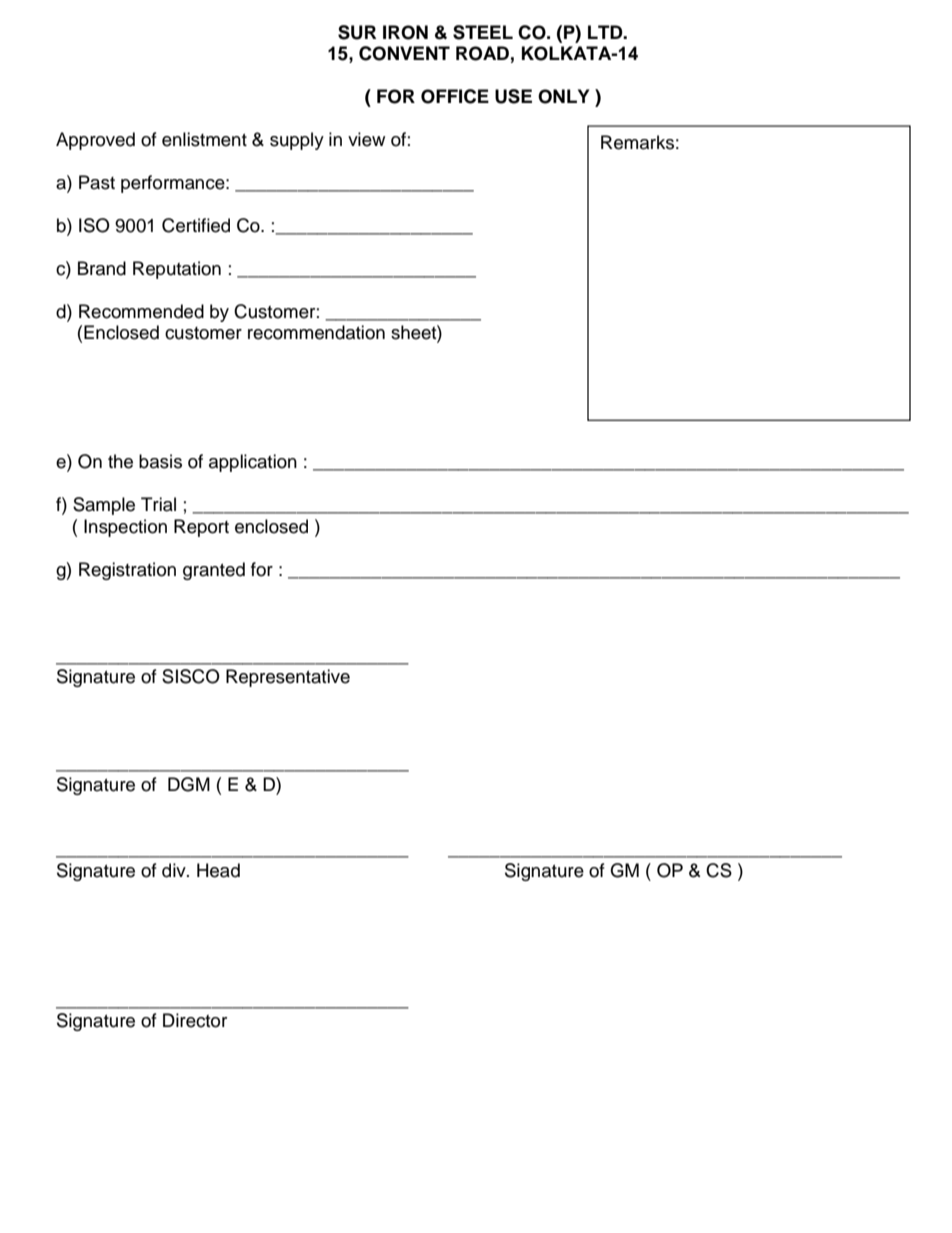  What do you see at coordinates (189, 784) in the document?
I see `DGM` at bounding box center [189, 784].
